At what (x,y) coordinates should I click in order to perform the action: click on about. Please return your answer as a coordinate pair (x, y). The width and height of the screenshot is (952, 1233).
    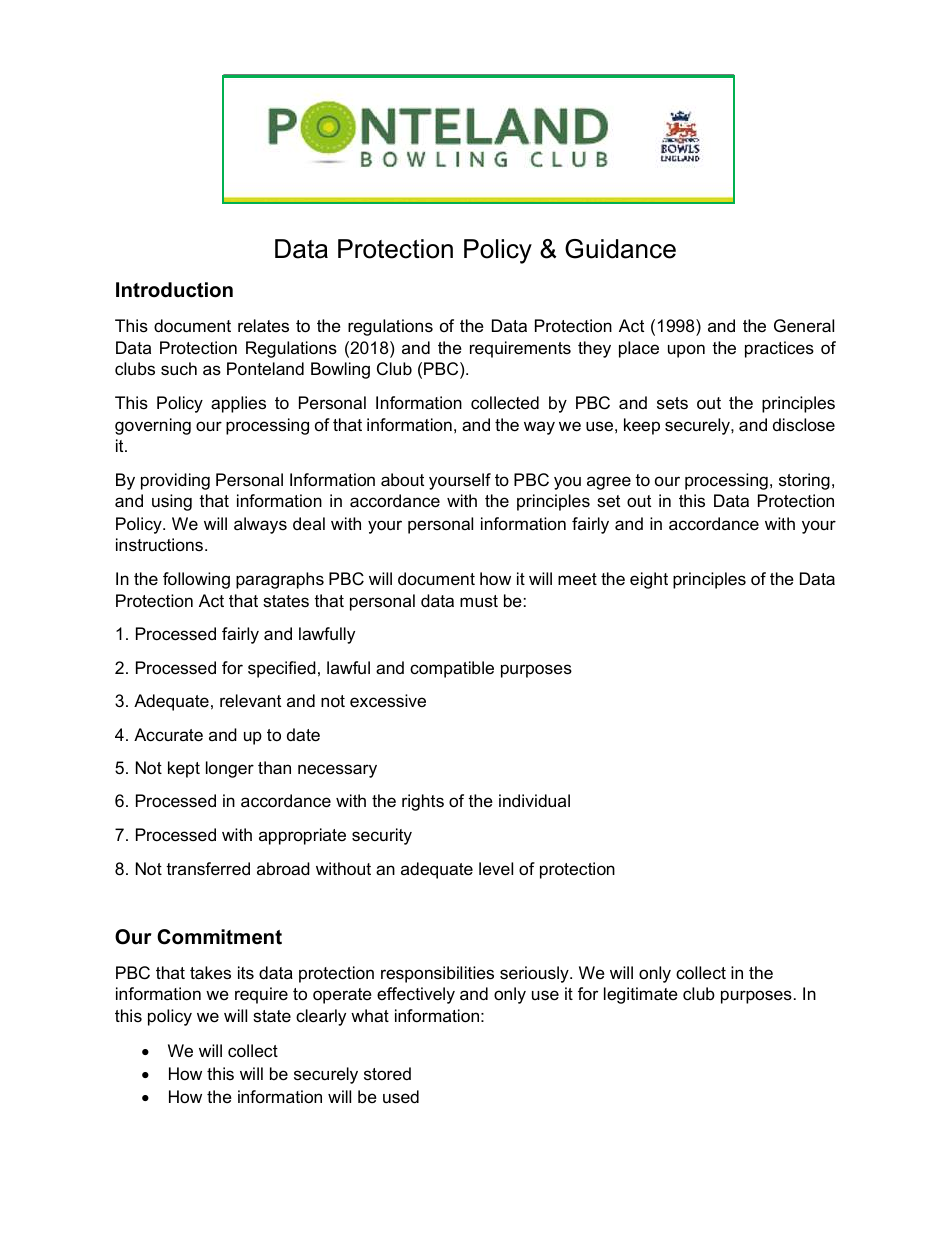
    Looking at the image, I should click on (402, 480).
